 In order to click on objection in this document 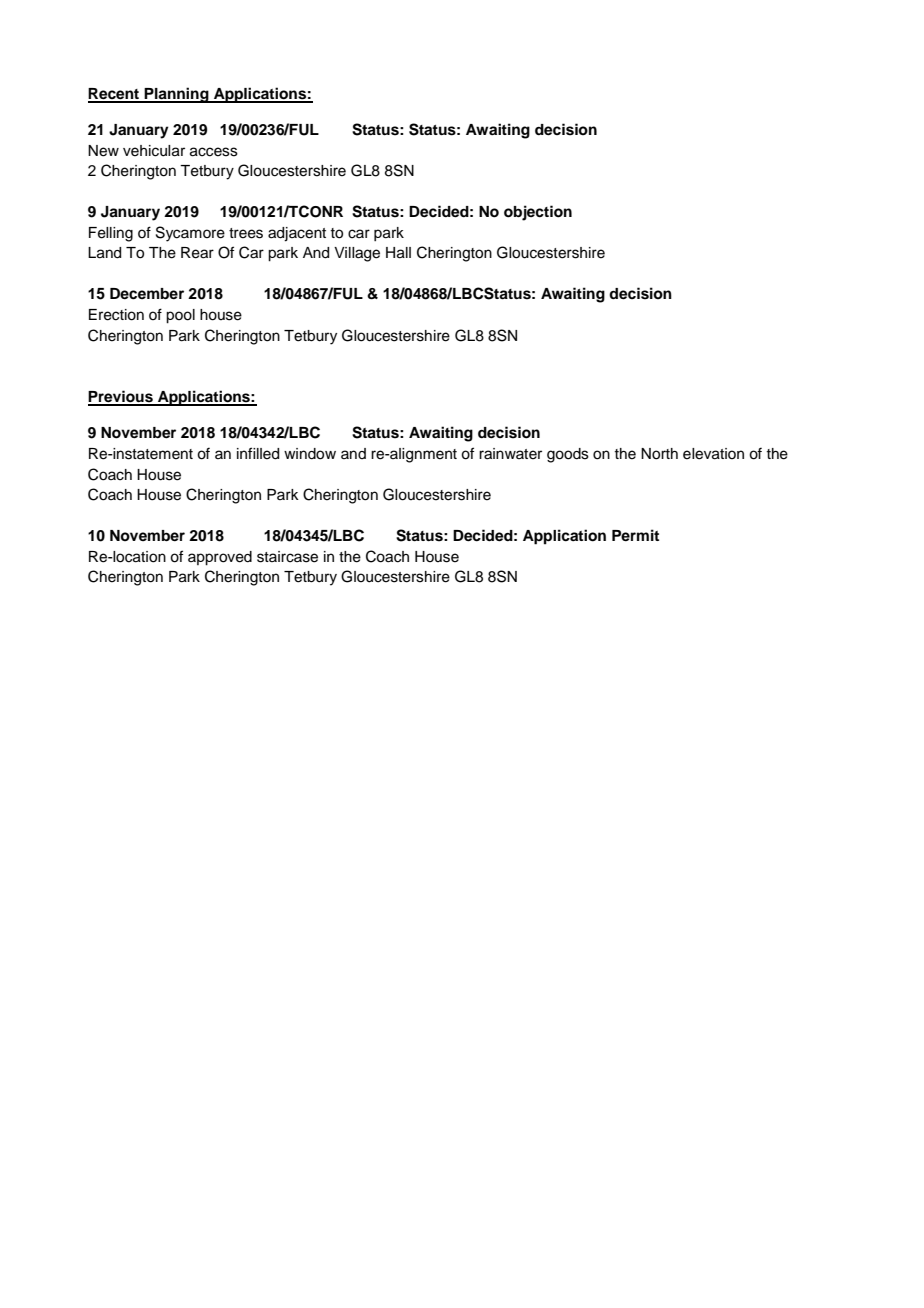, I will do `click(538, 213)`.
